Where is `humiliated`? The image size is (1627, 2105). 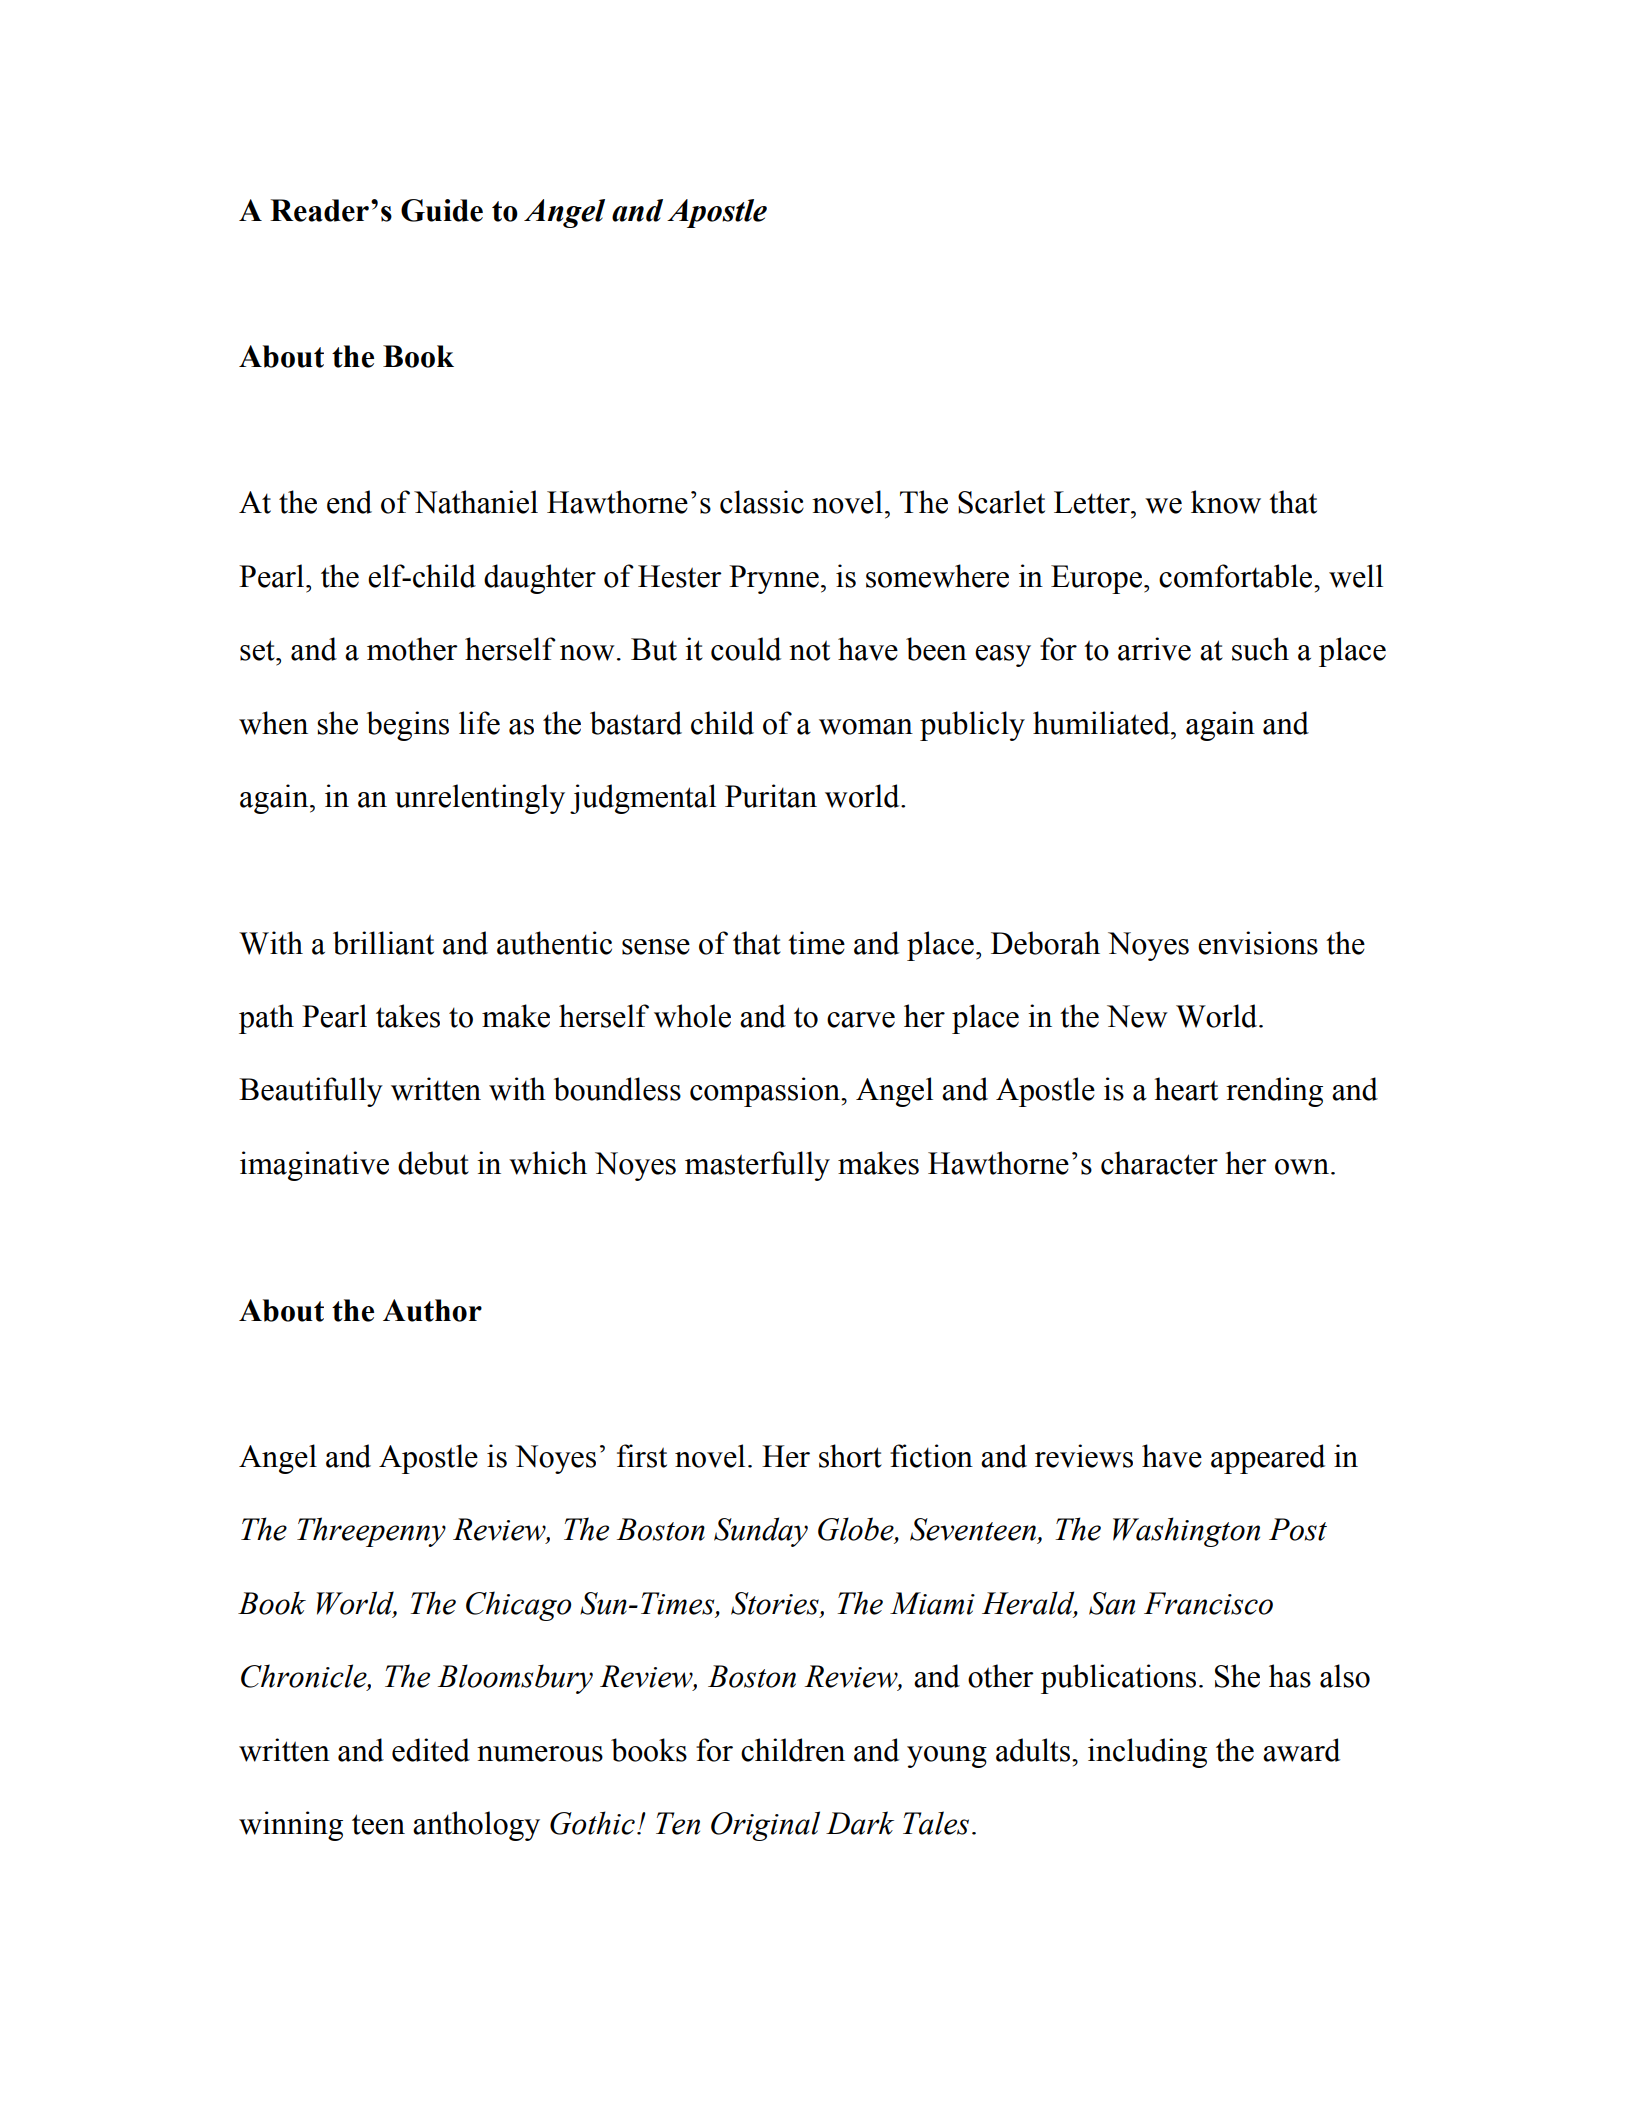
humiliated is located at coordinates (1102, 723).
